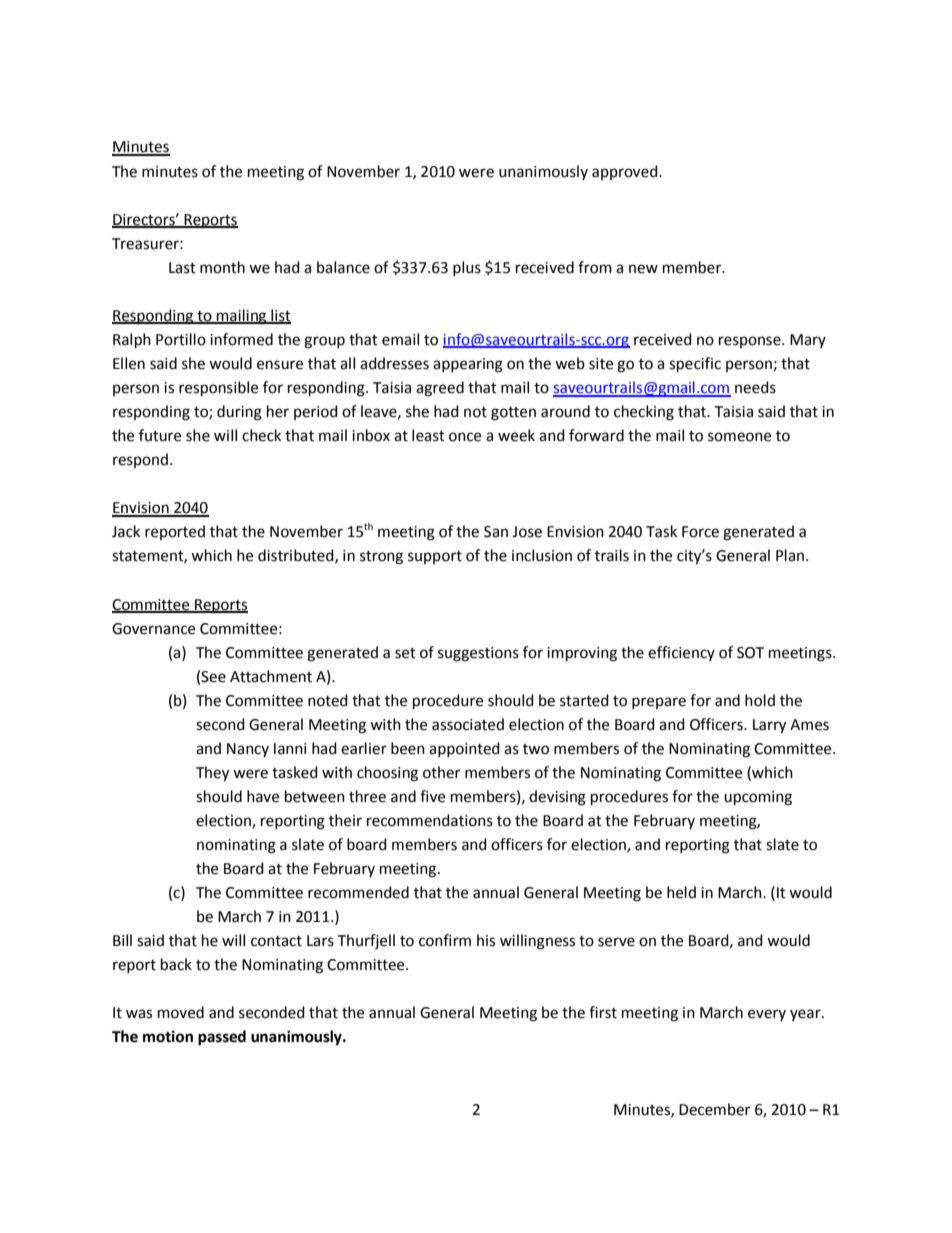 The width and height of the screenshot is (952, 1233). What do you see at coordinates (465, 437) in the screenshot?
I see `once` at bounding box center [465, 437].
